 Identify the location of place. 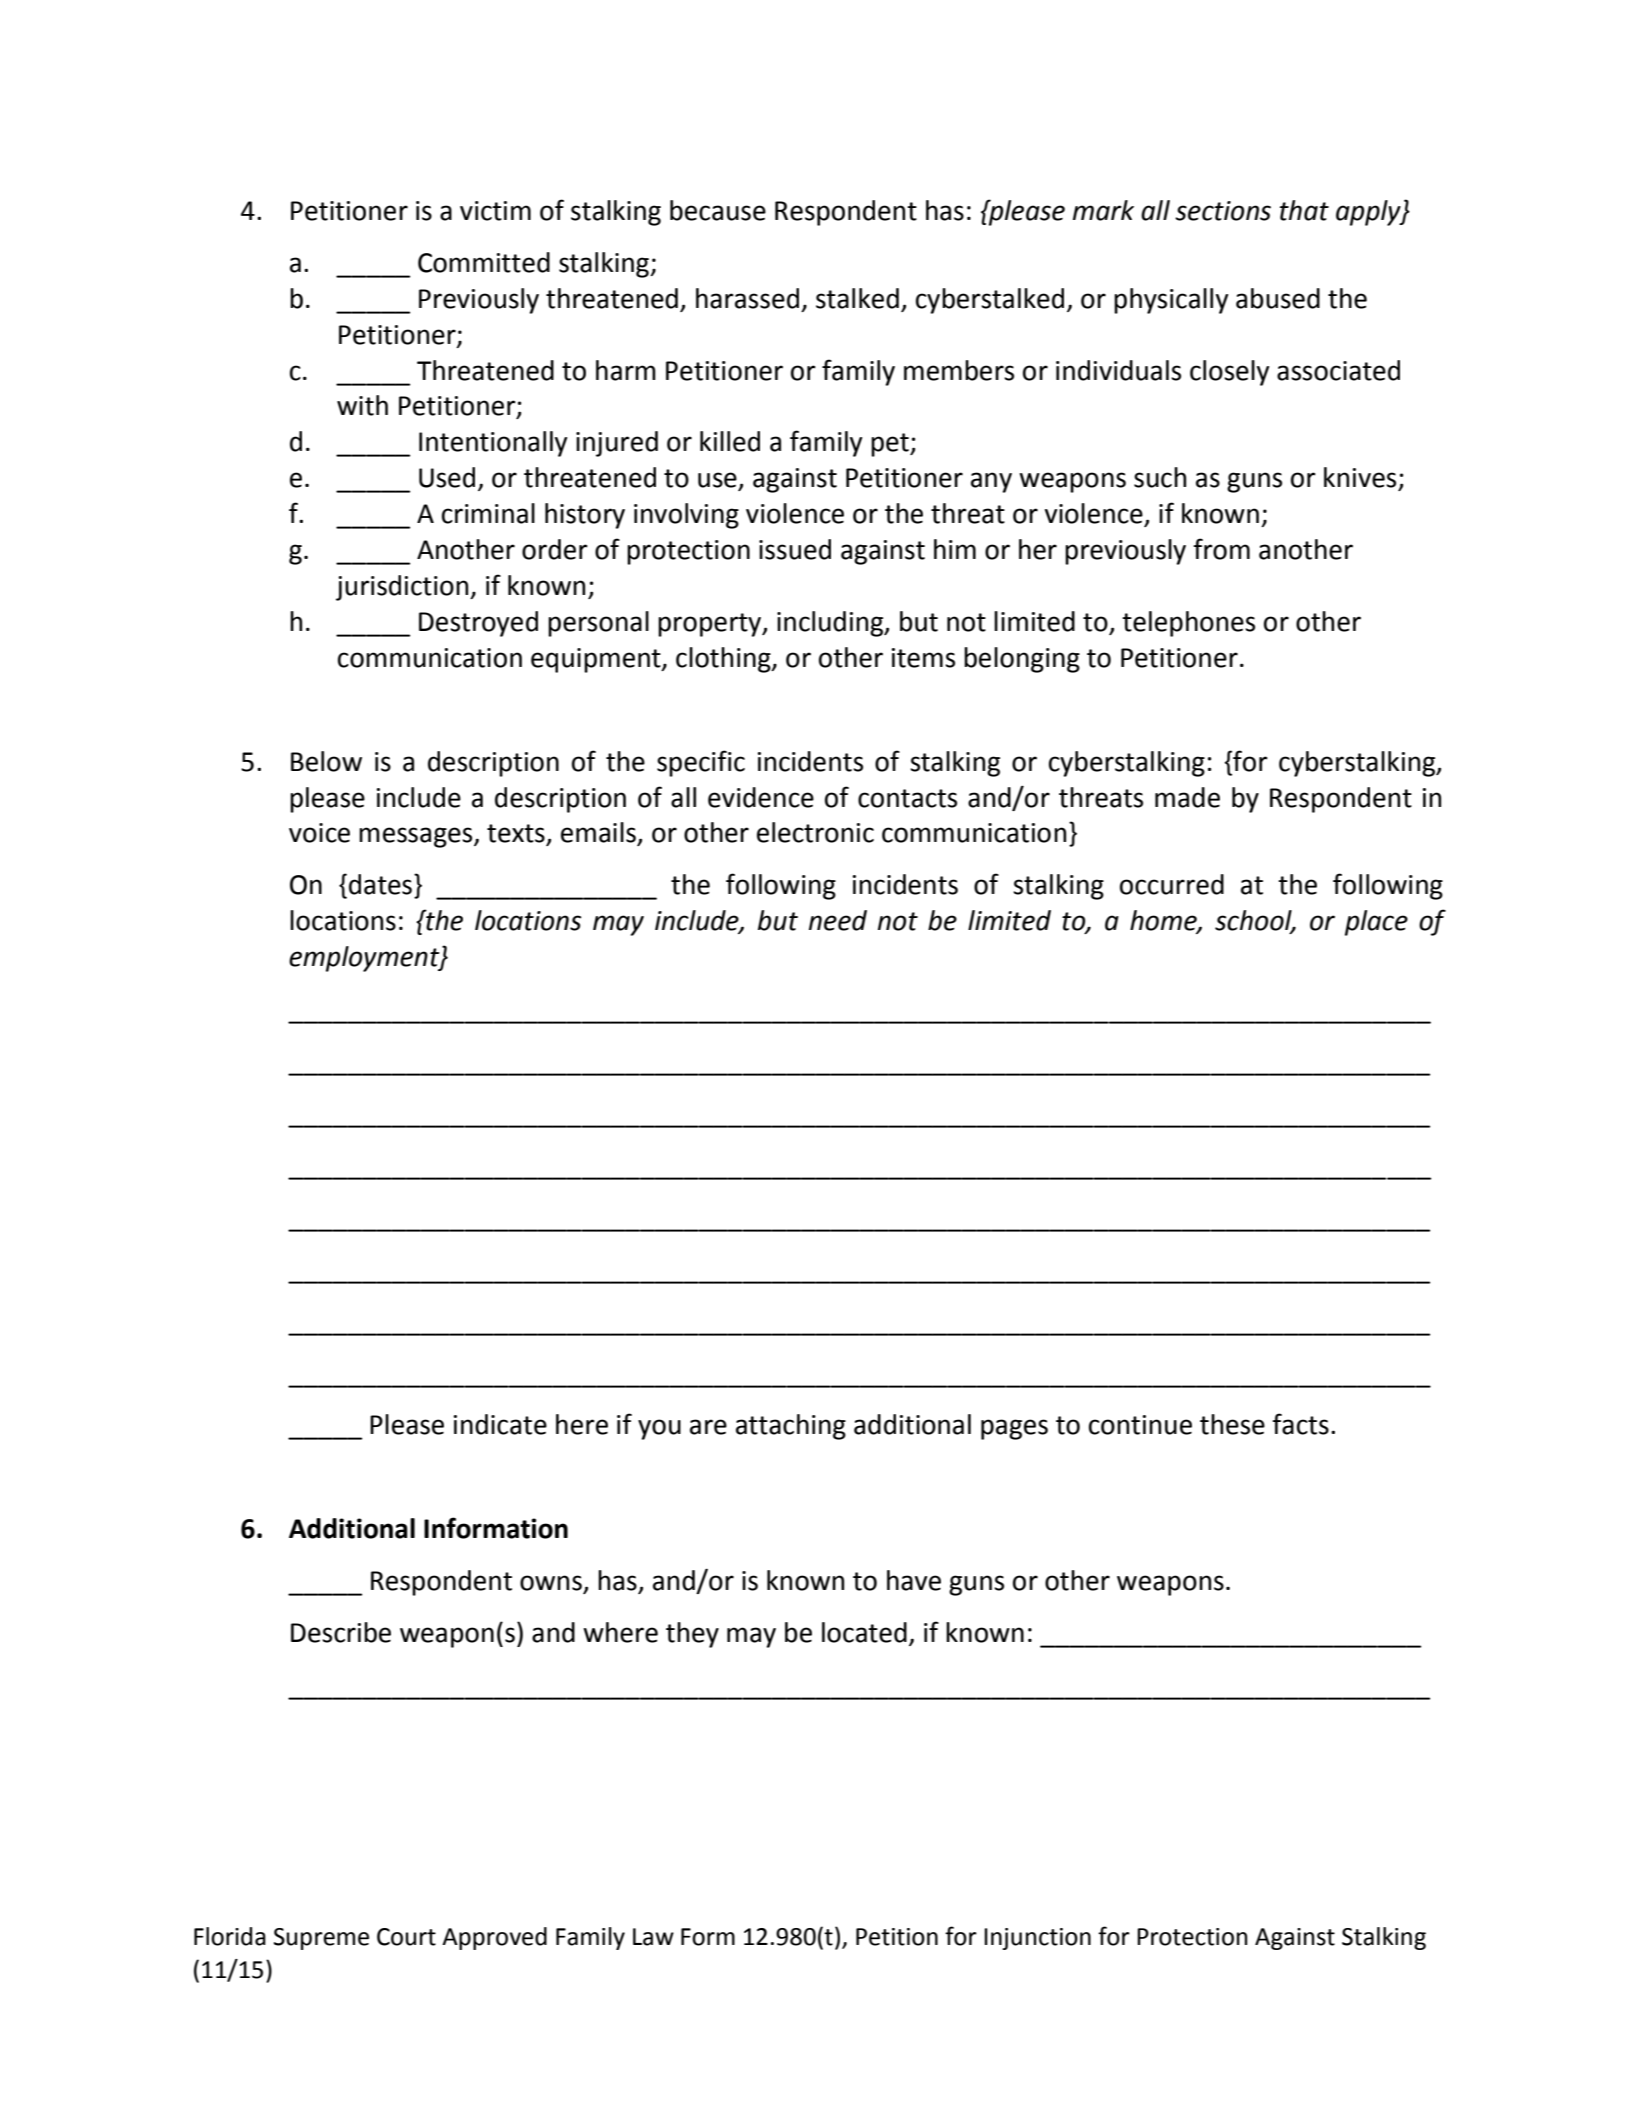
(1376, 923).
